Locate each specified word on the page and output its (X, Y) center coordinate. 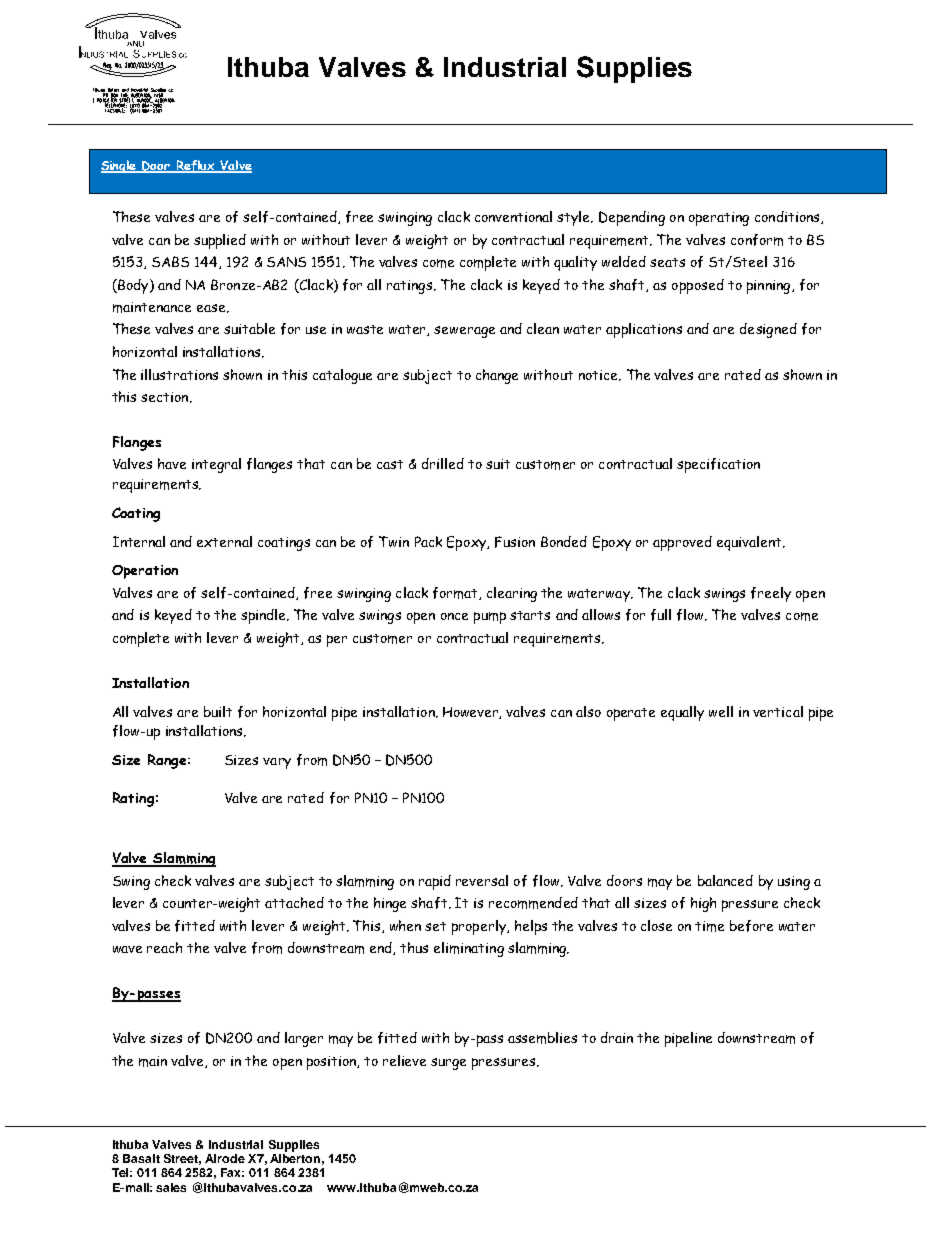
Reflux (195, 166)
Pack (428, 541)
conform (757, 240)
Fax (232, 1172)
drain (617, 1037)
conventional (513, 216)
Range (167, 761)
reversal (482, 880)
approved (682, 543)
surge (448, 1064)
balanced (725, 880)
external (224, 541)
